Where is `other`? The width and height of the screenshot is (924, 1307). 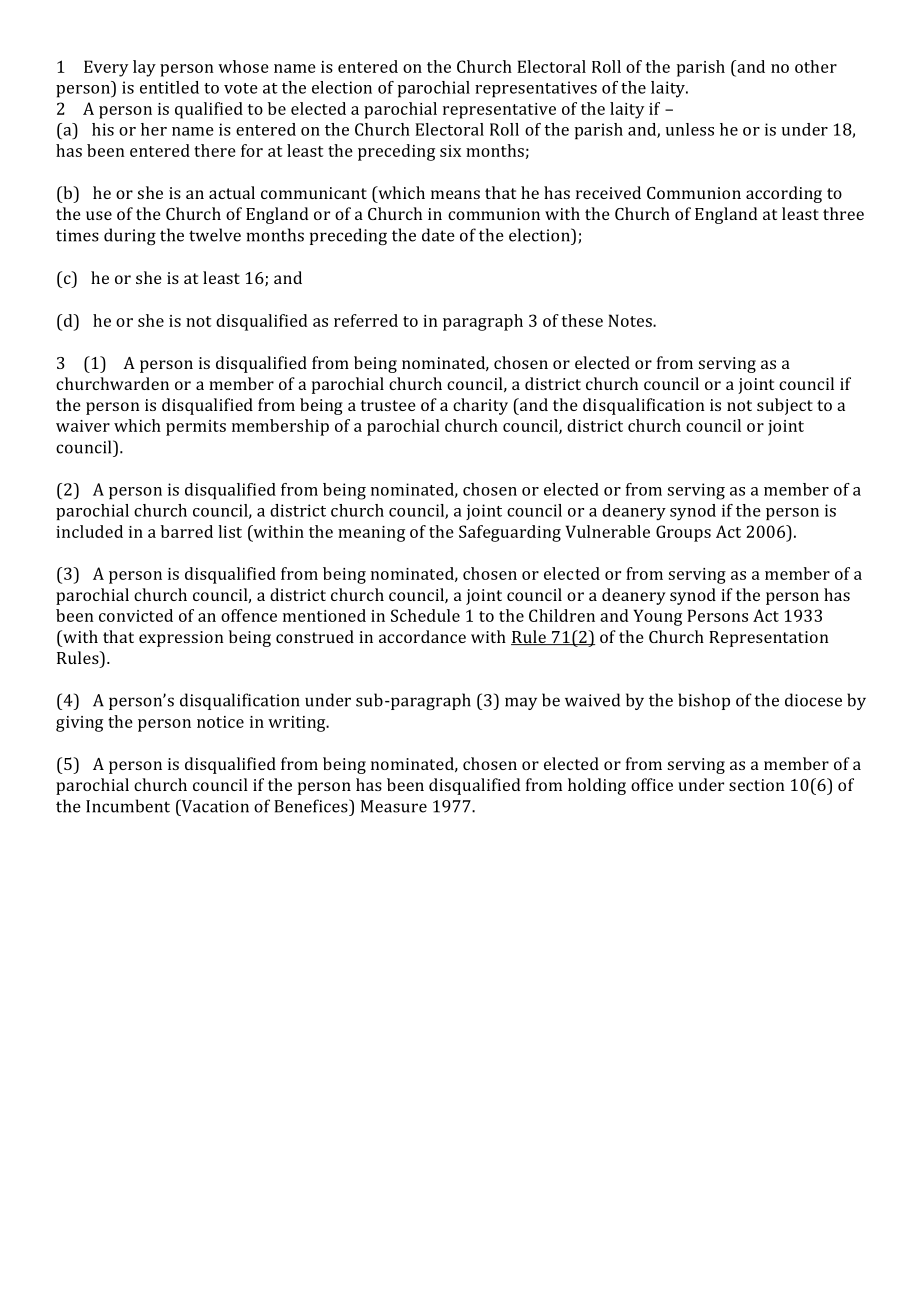 other is located at coordinates (816, 66).
